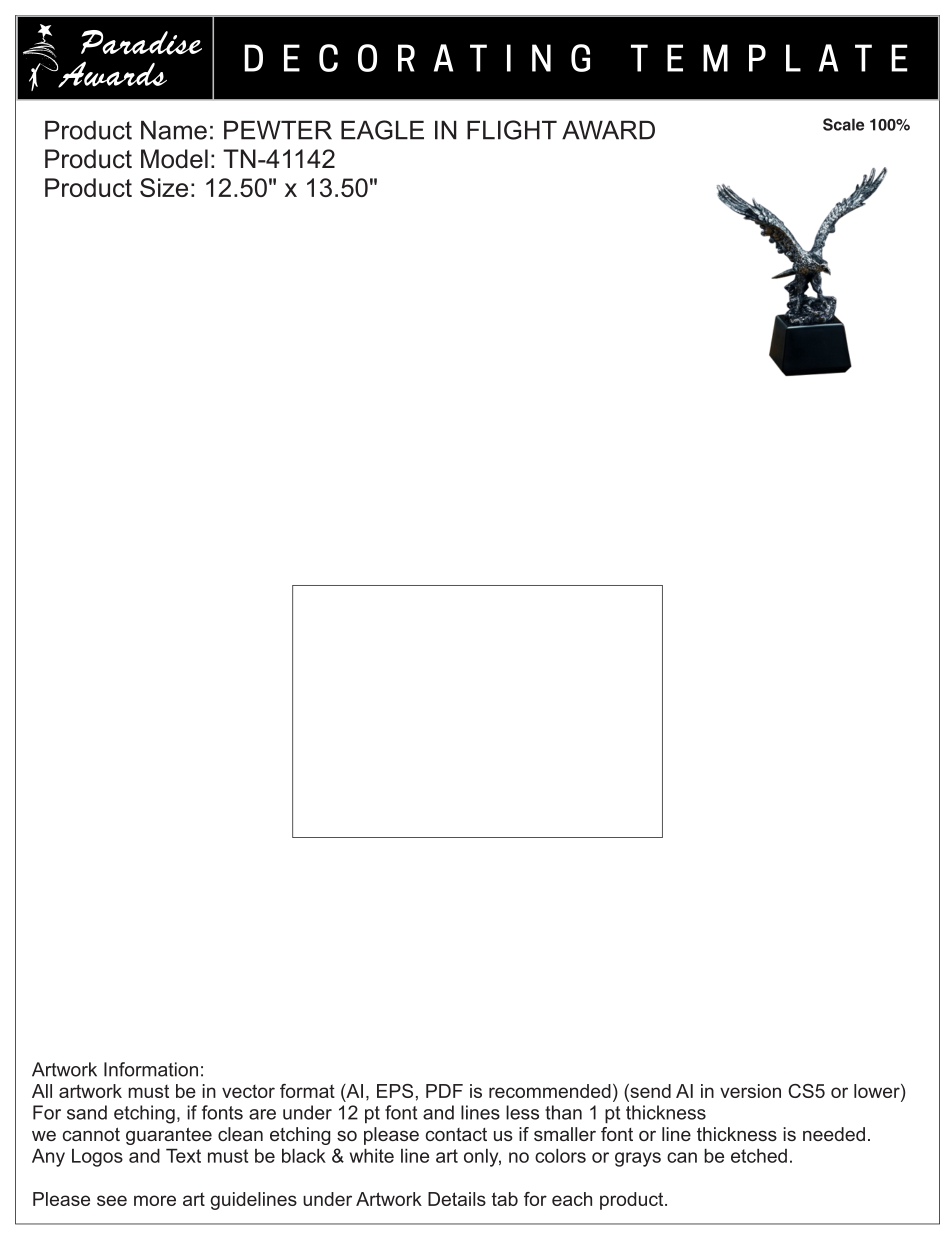 The height and width of the image is (1233, 952). I want to click on FLIGHT, so click(512, 130).
